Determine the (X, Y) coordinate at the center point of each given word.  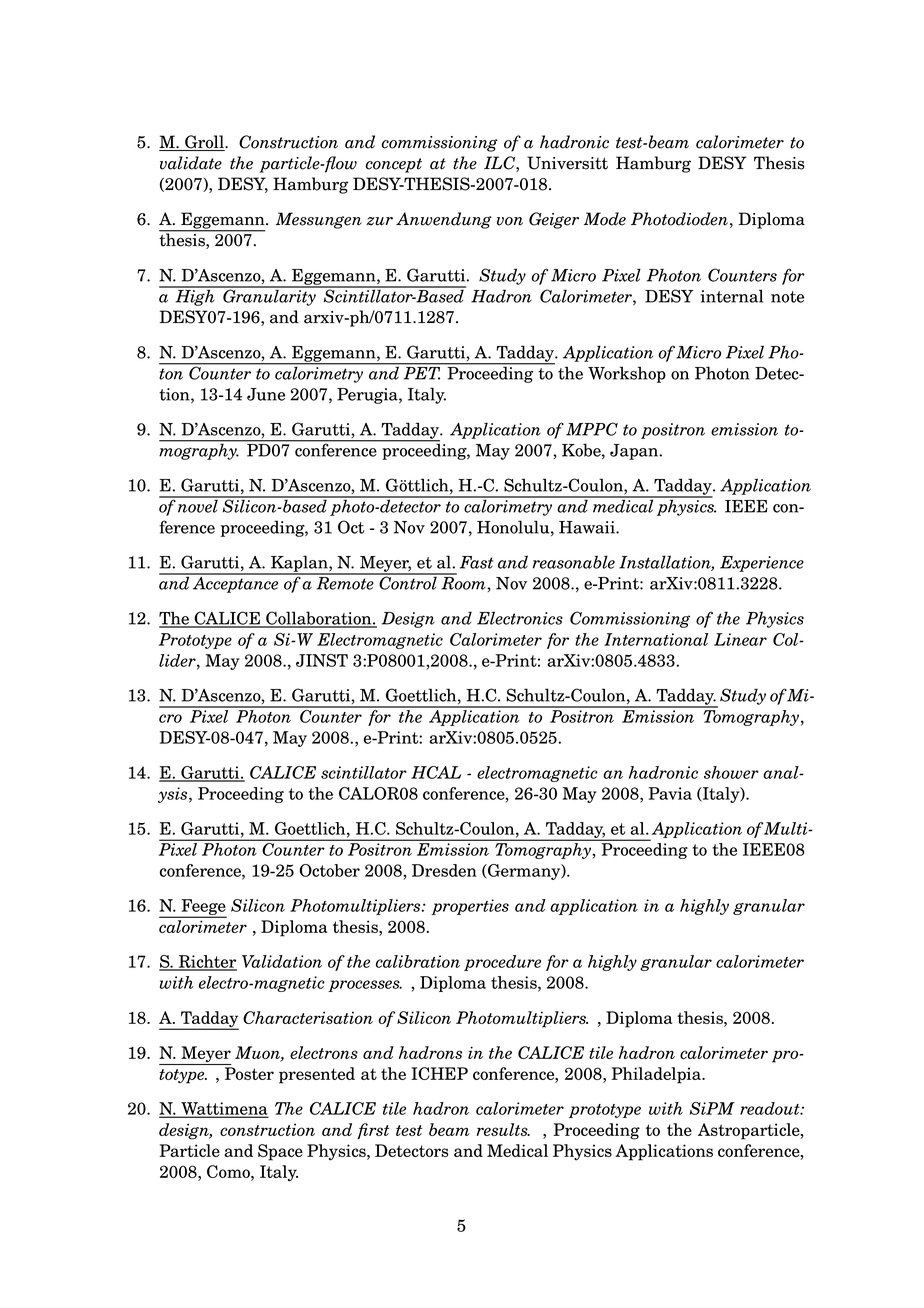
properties (470, 907)
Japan (635, 452)
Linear (740, 639)
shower (731, 772)
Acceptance (236, 583)
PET (422, 373)
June (266, 394)
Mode (605, 219)
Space (280, 1152)
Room (464, 583)
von (510, 221)
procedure (502, 963)
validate (191, 163)
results (503, 1129)
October (329, 870)
